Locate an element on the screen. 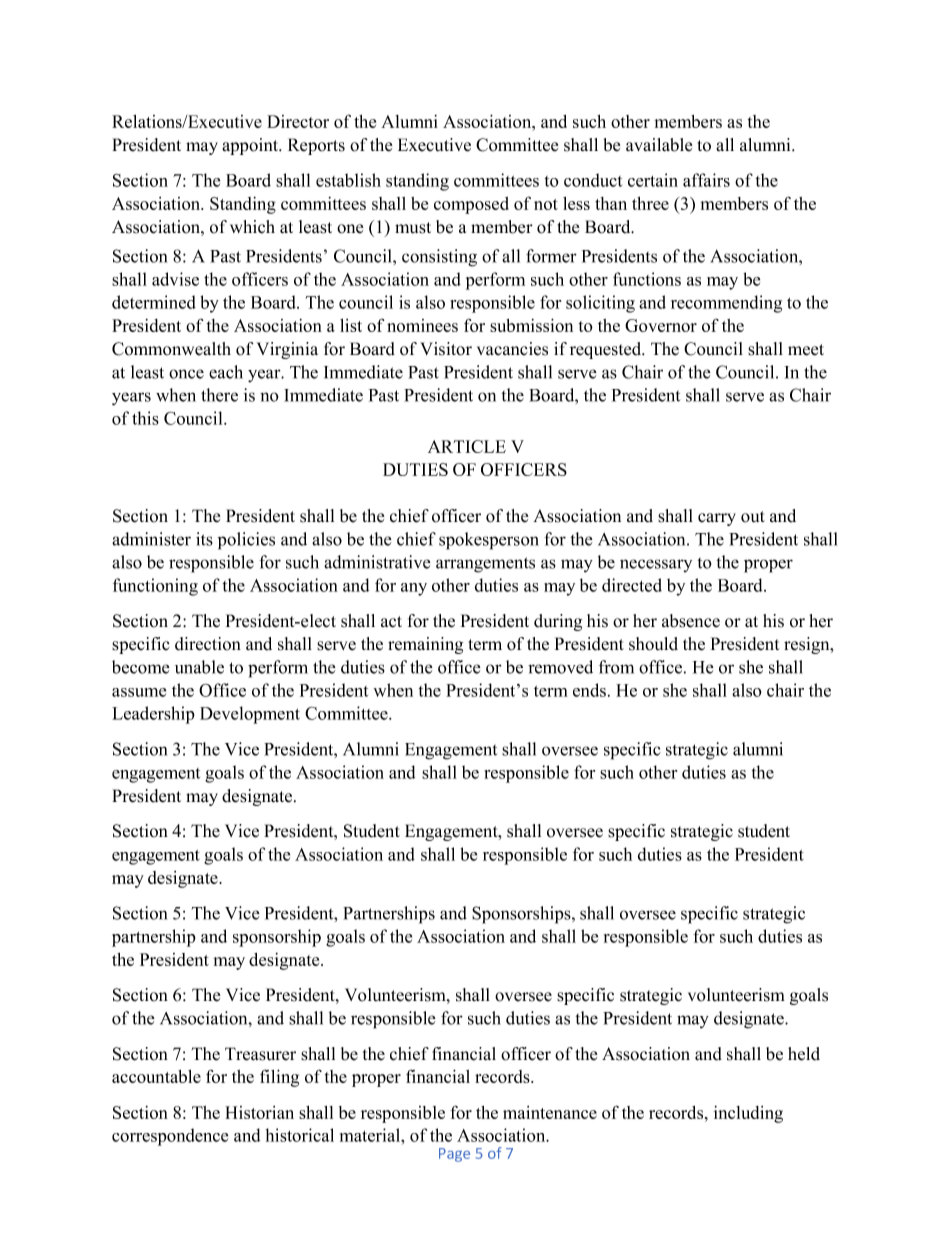  remaining is located at coordinates (425, 645).
